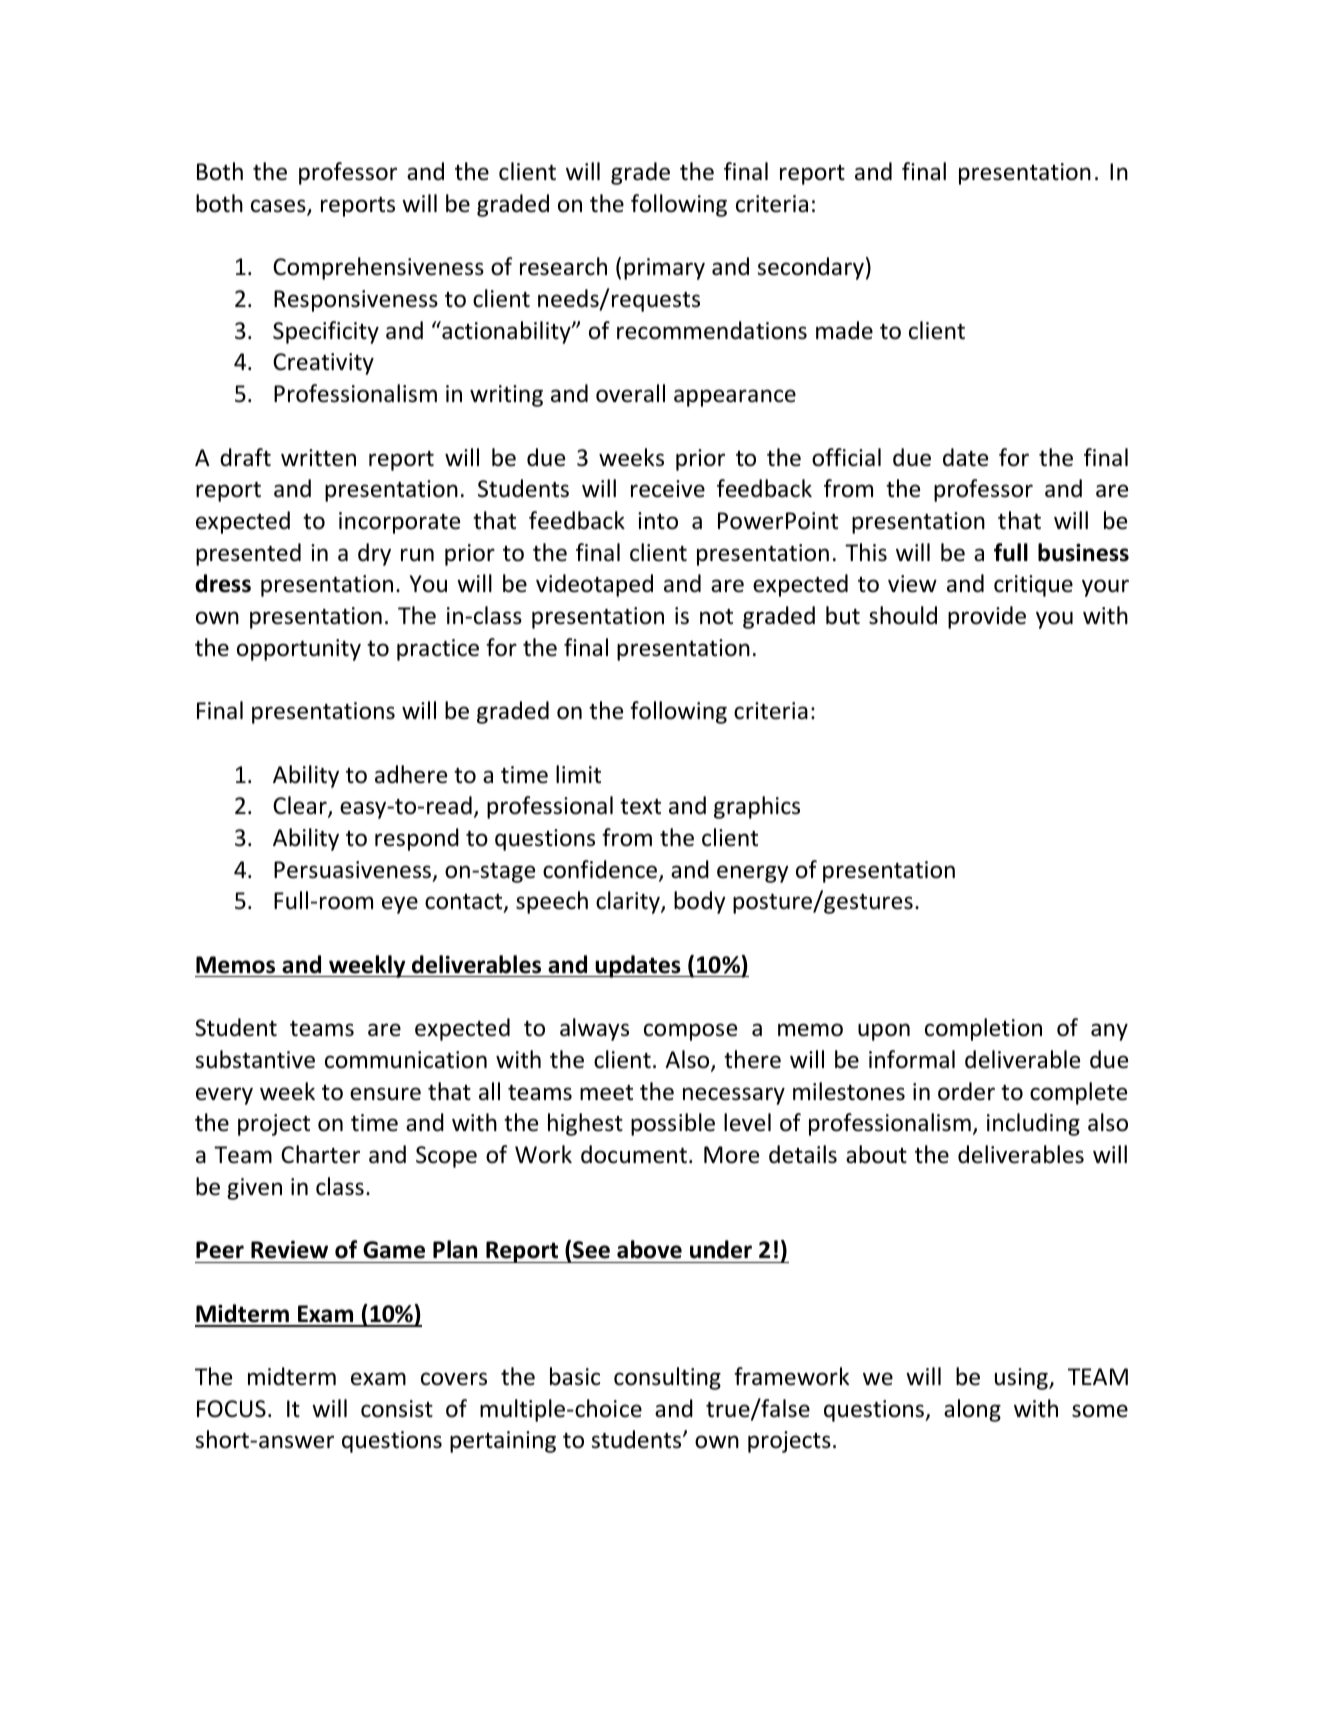 This document has height=1714, width=1324. Describe the element at coordinates (320, 1154) in the document. I see `Charter` at that location.
